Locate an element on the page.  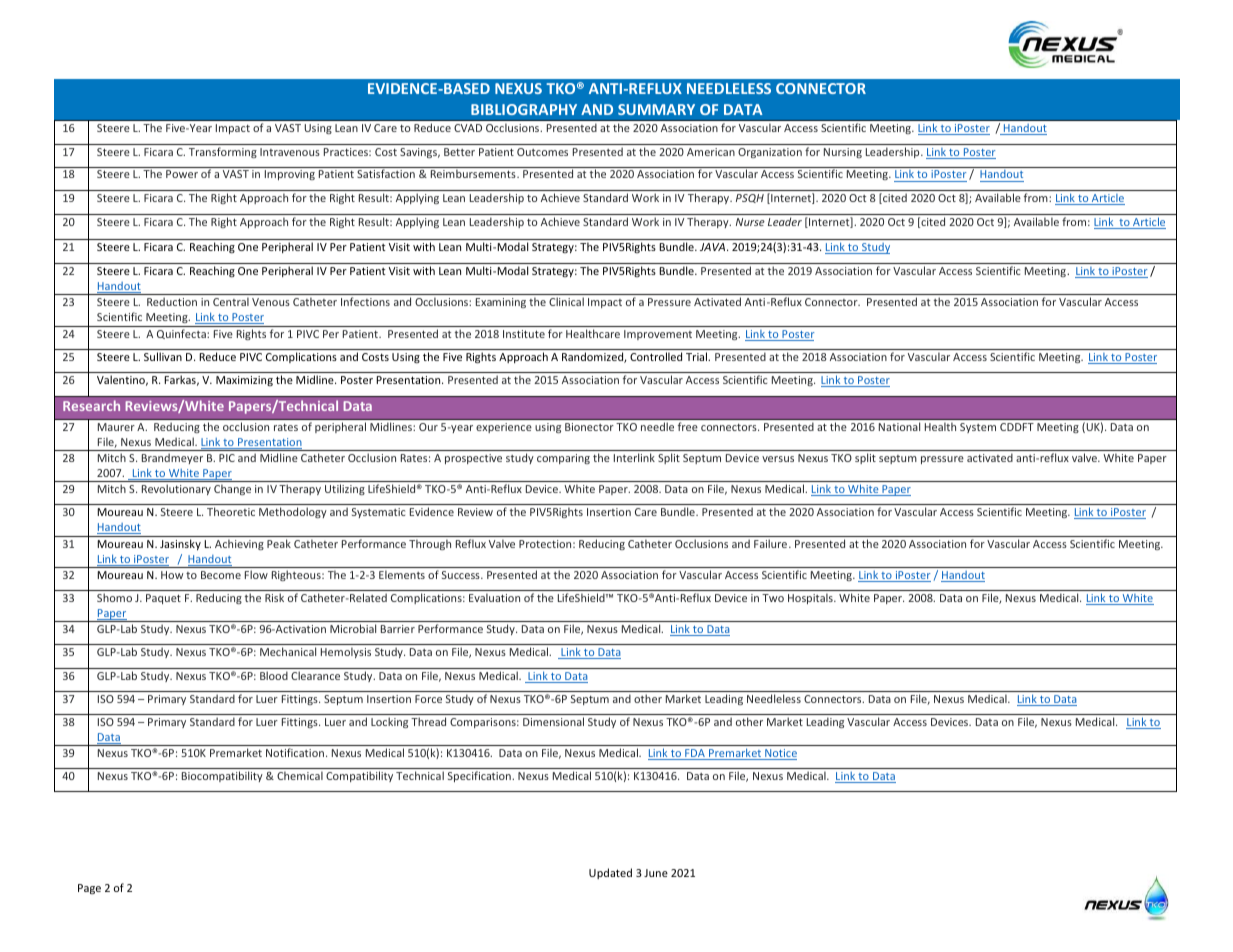
Page is located at coordinates (89, 889).
